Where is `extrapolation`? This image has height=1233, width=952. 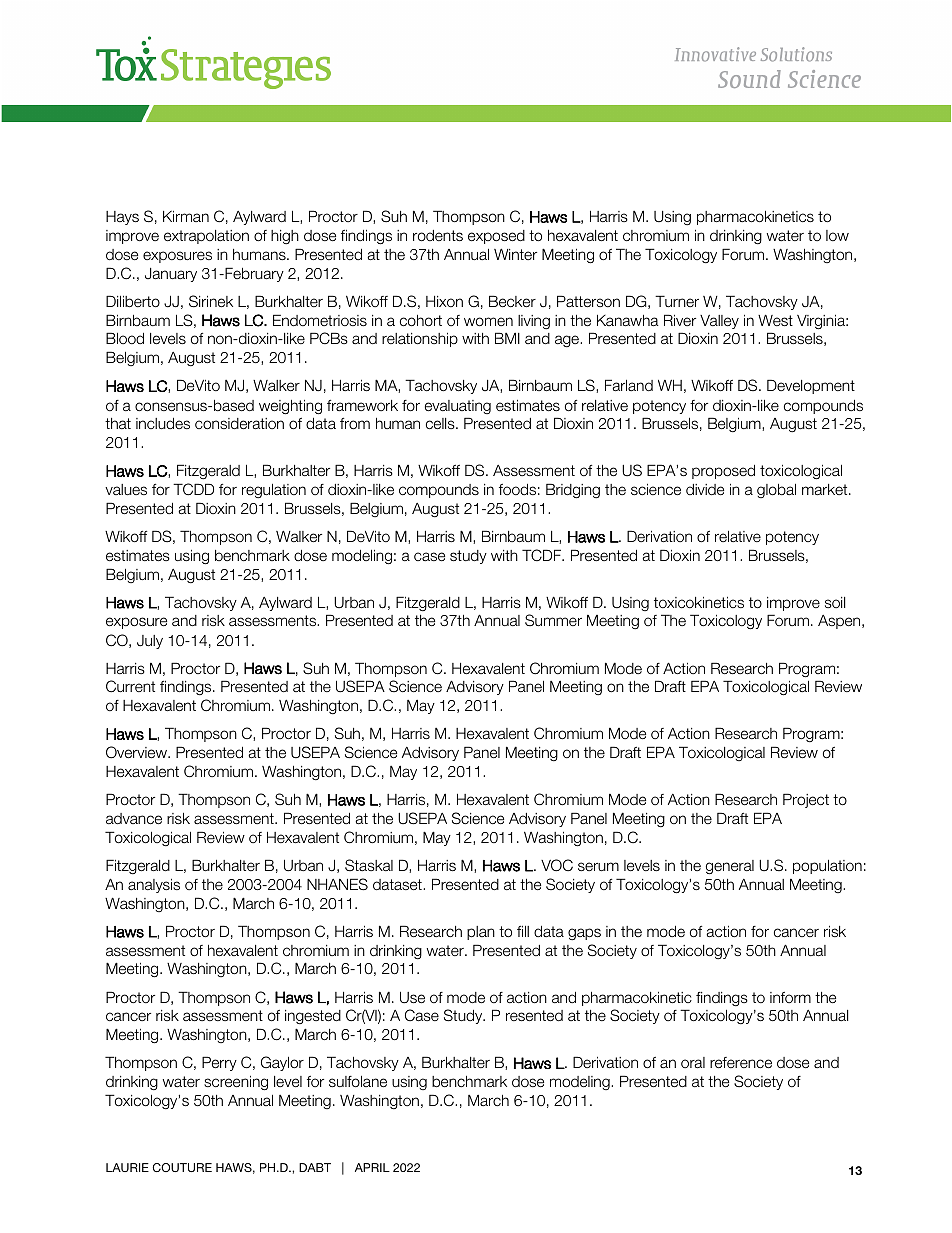
extrapolation is located at coordinates (206, 237).
